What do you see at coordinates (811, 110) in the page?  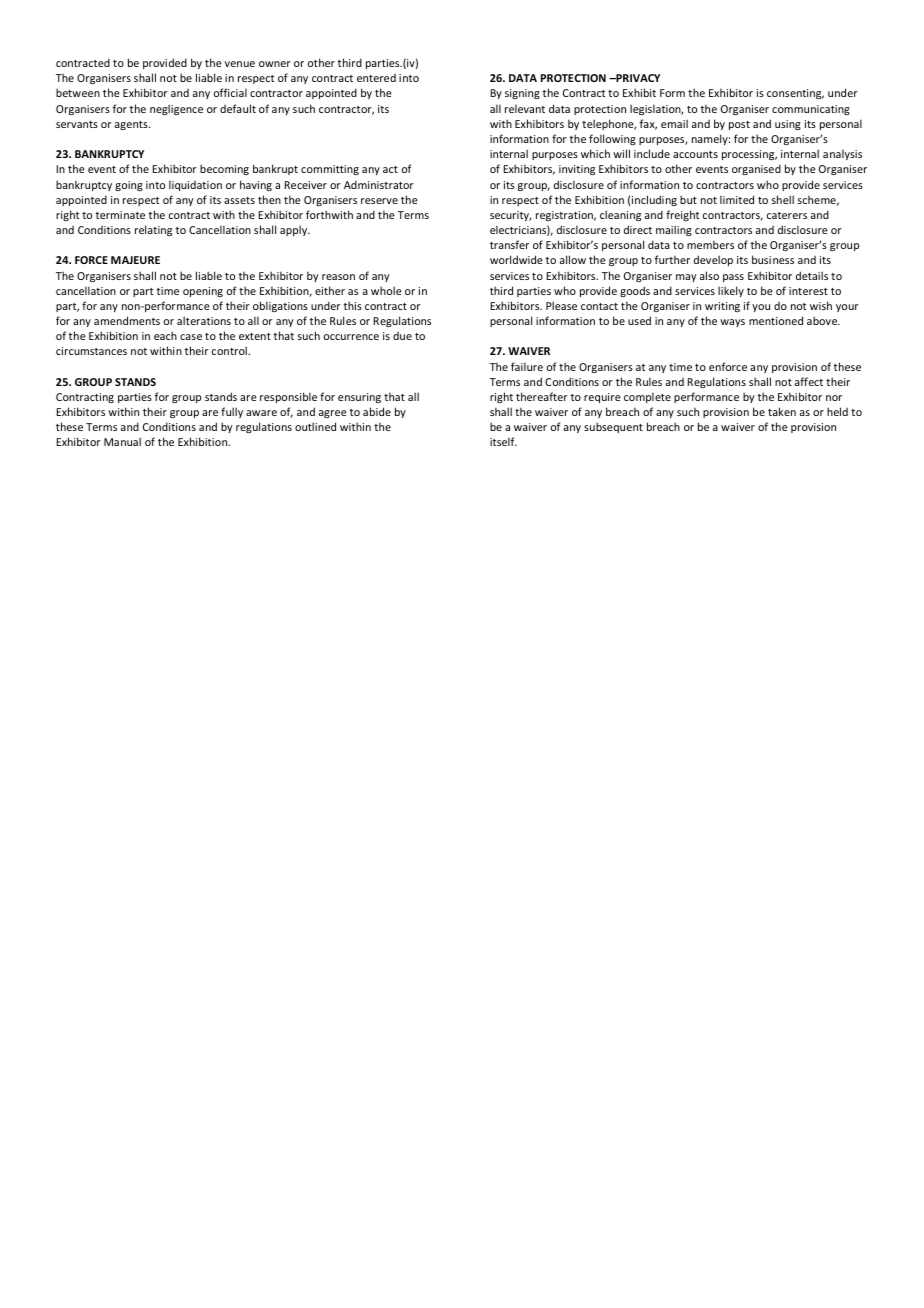 I see `communicating` at bounding box center [811, 110].
